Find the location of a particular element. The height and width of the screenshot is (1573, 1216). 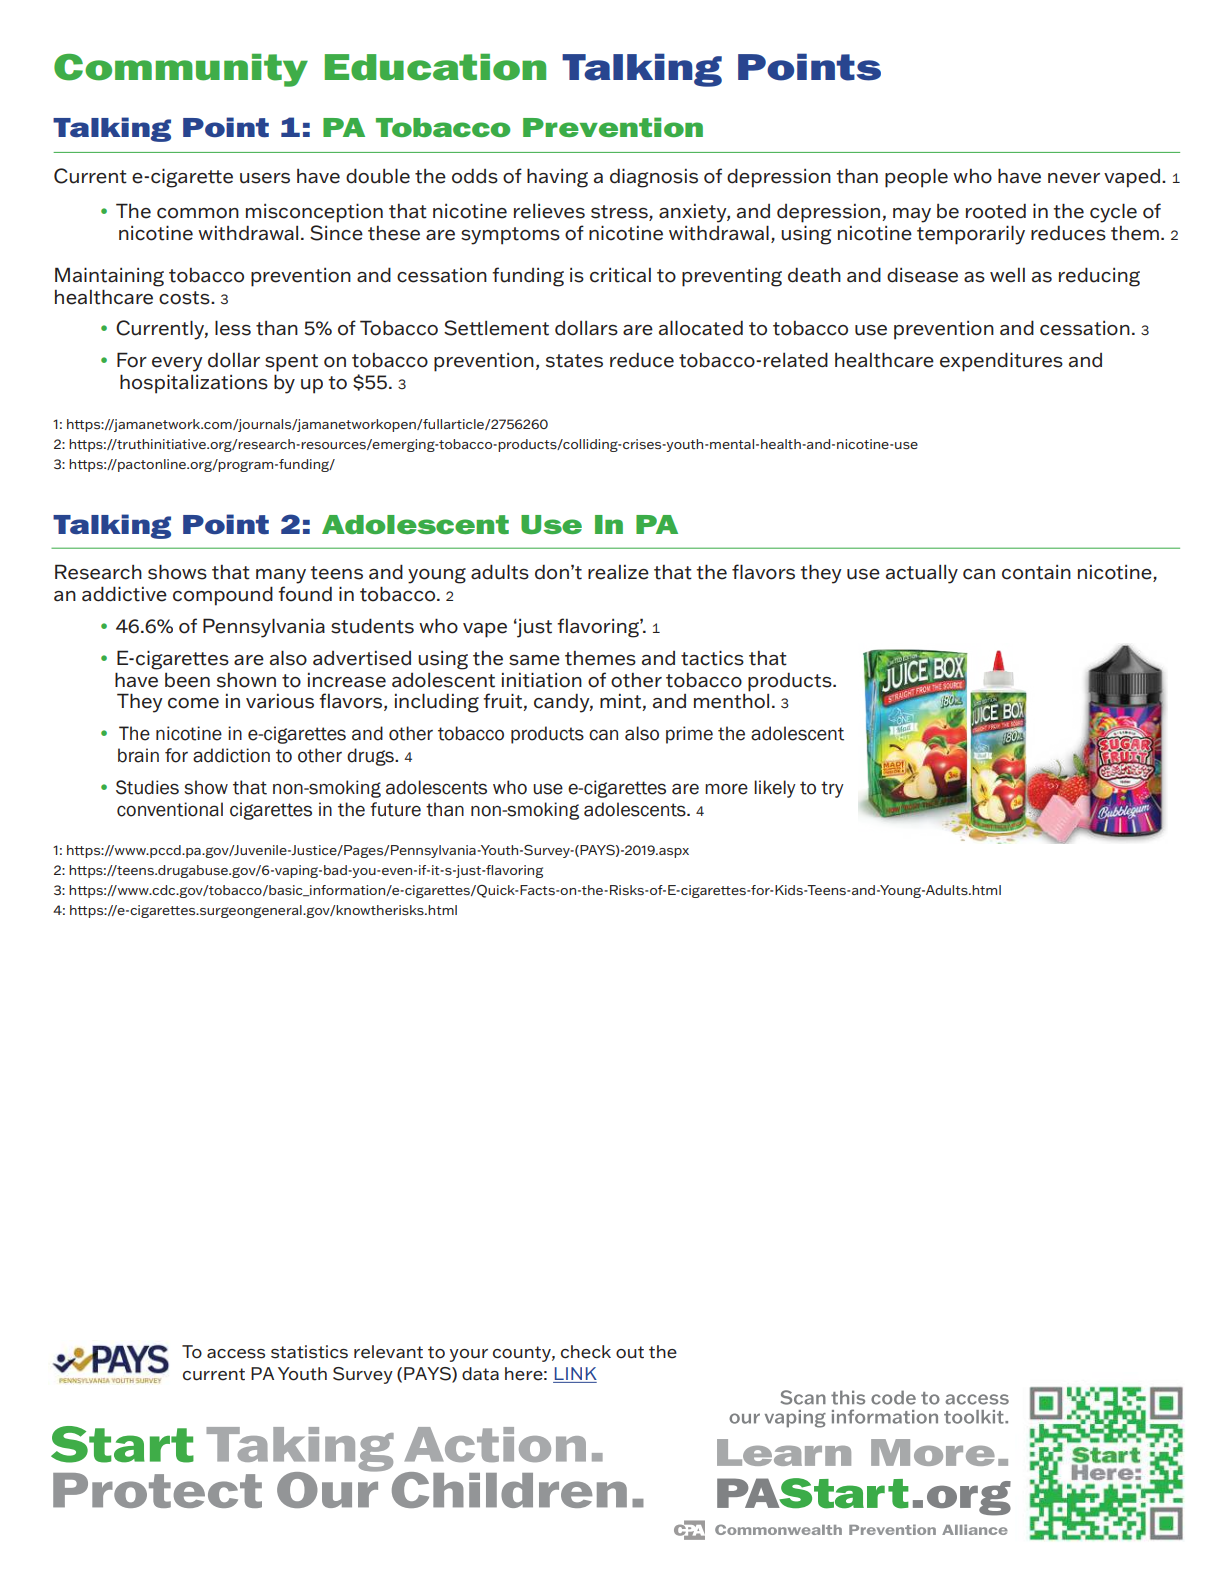

people is located at coordinates (916, 178).
